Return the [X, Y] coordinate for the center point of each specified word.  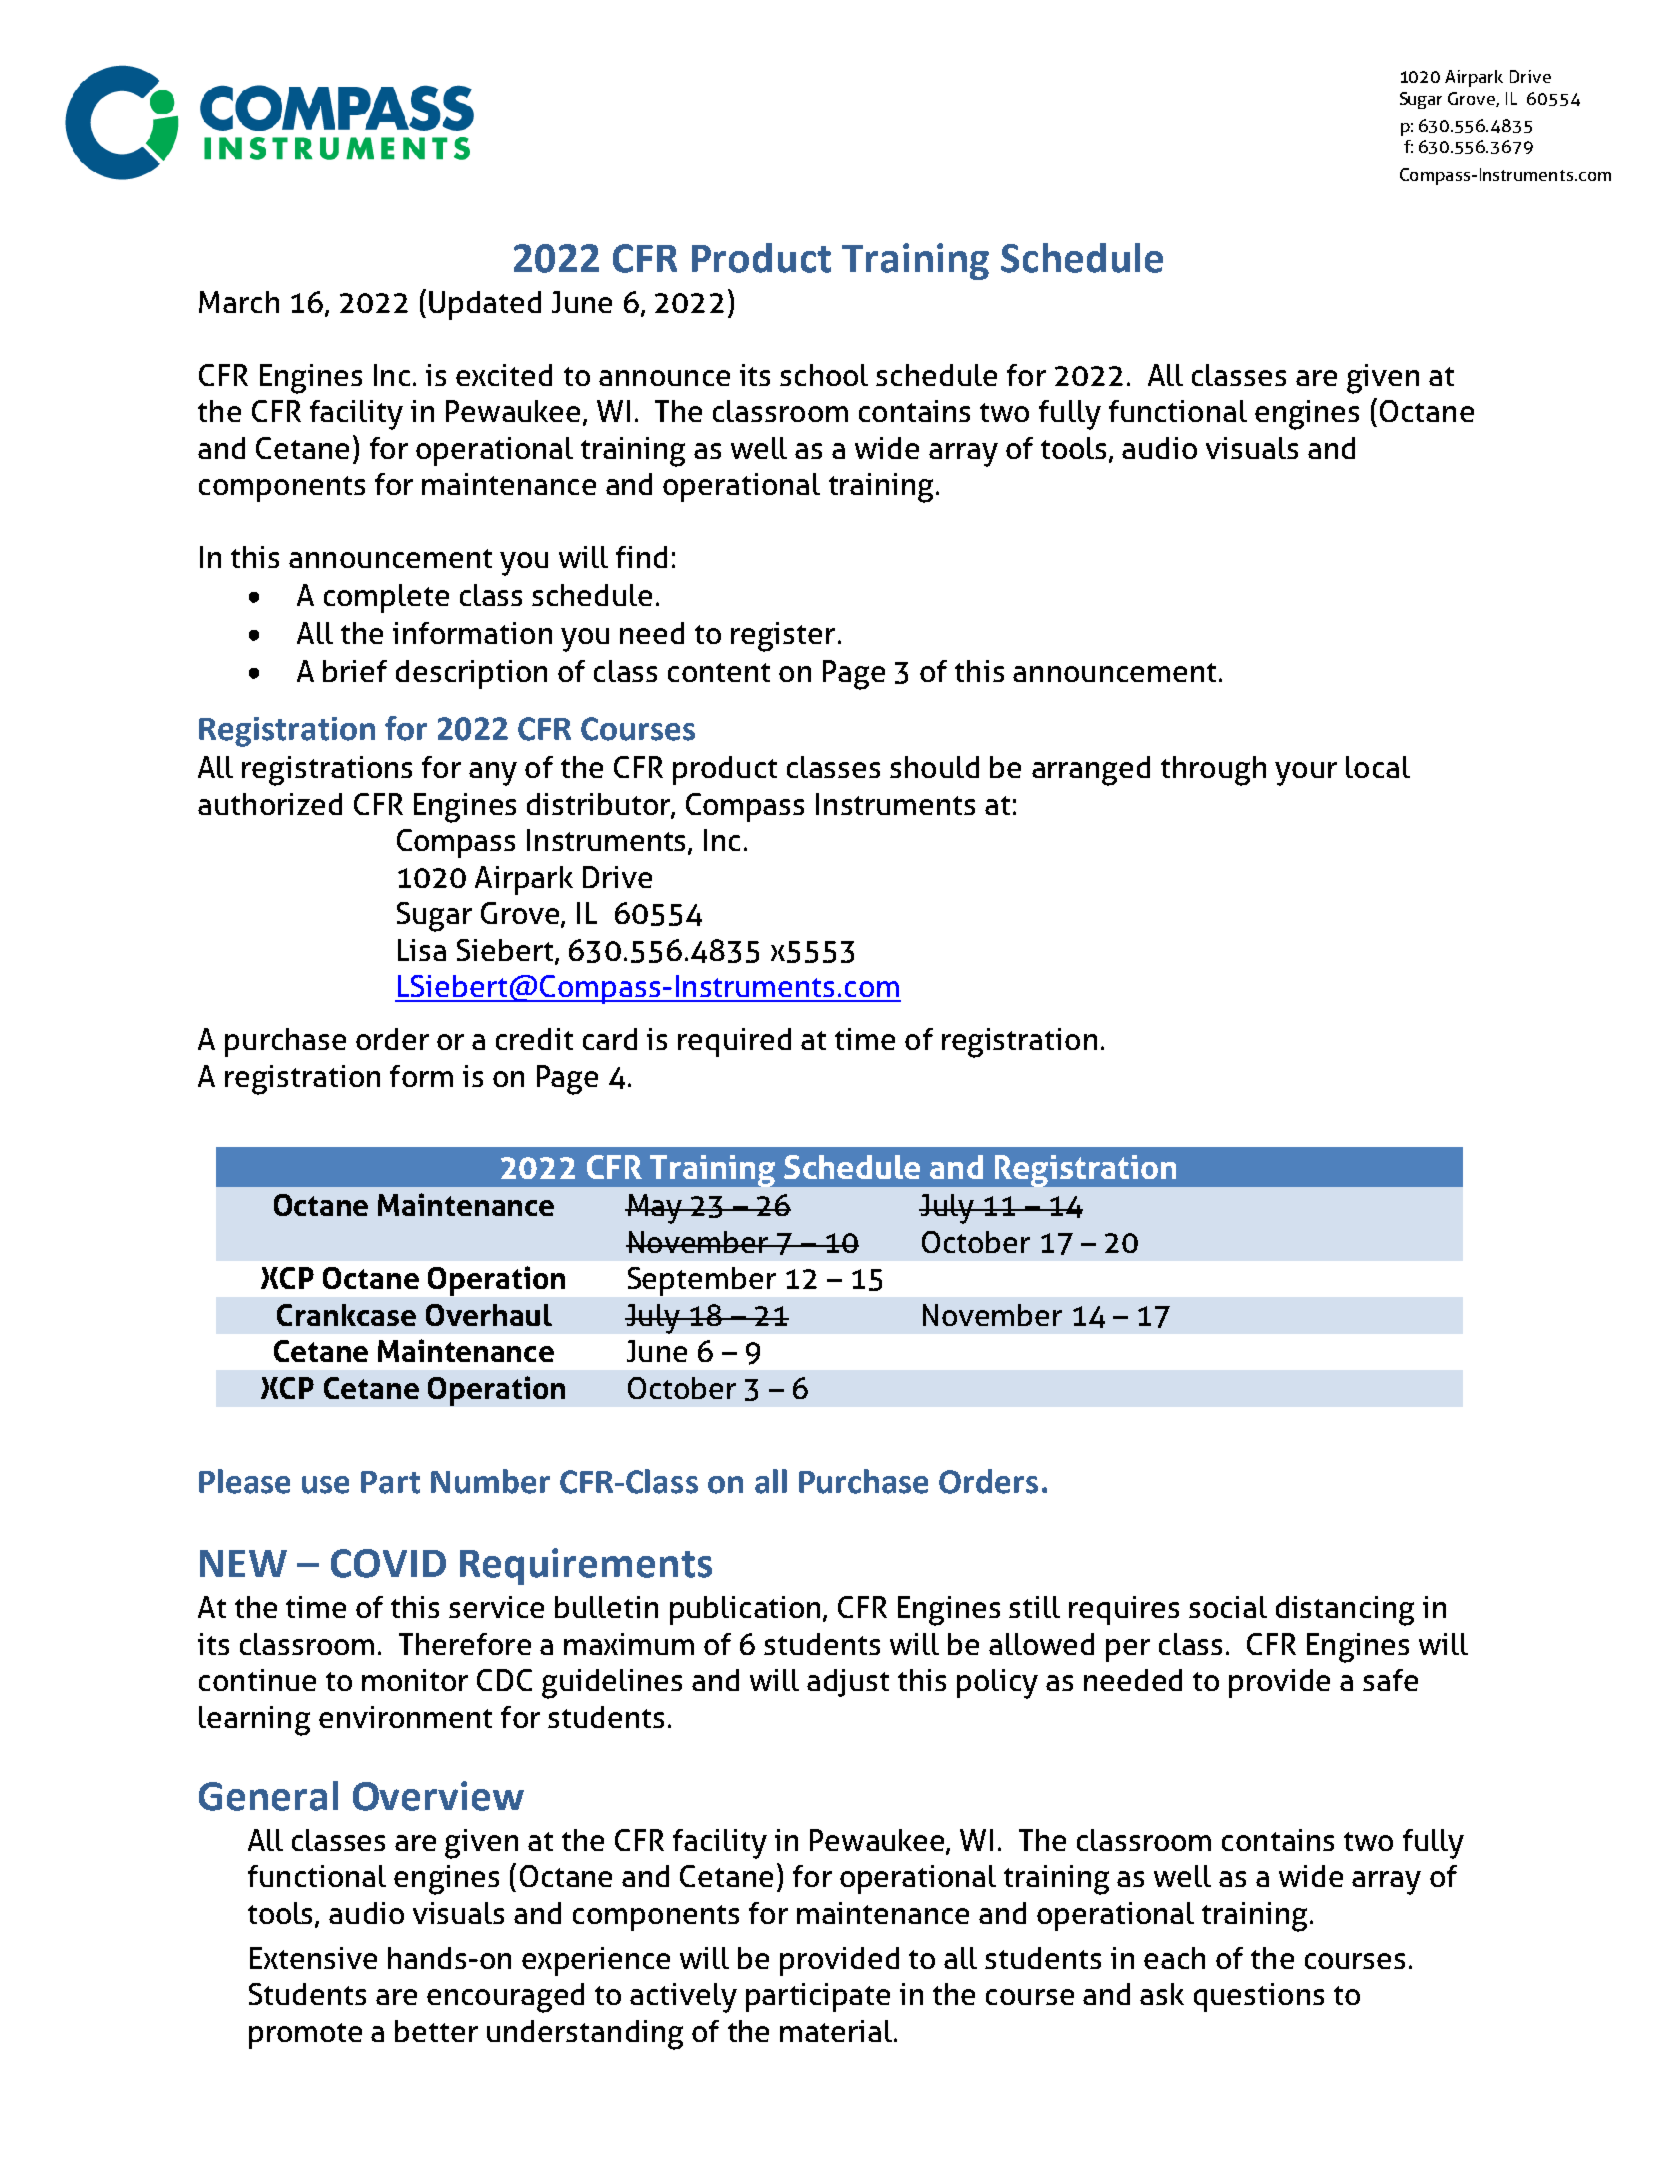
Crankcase [346, 1315]
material [837, 2031]
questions [1259, 1997]
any [493, 774]
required [734, 1042]
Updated [485, 305]
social [1228, 1607]
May [654, 1209]
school [824, 375]
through [1213, 771]
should [934, 767]
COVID [388, 1563]
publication [745, 1610]
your [1306, 774]
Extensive [313, 1958]
